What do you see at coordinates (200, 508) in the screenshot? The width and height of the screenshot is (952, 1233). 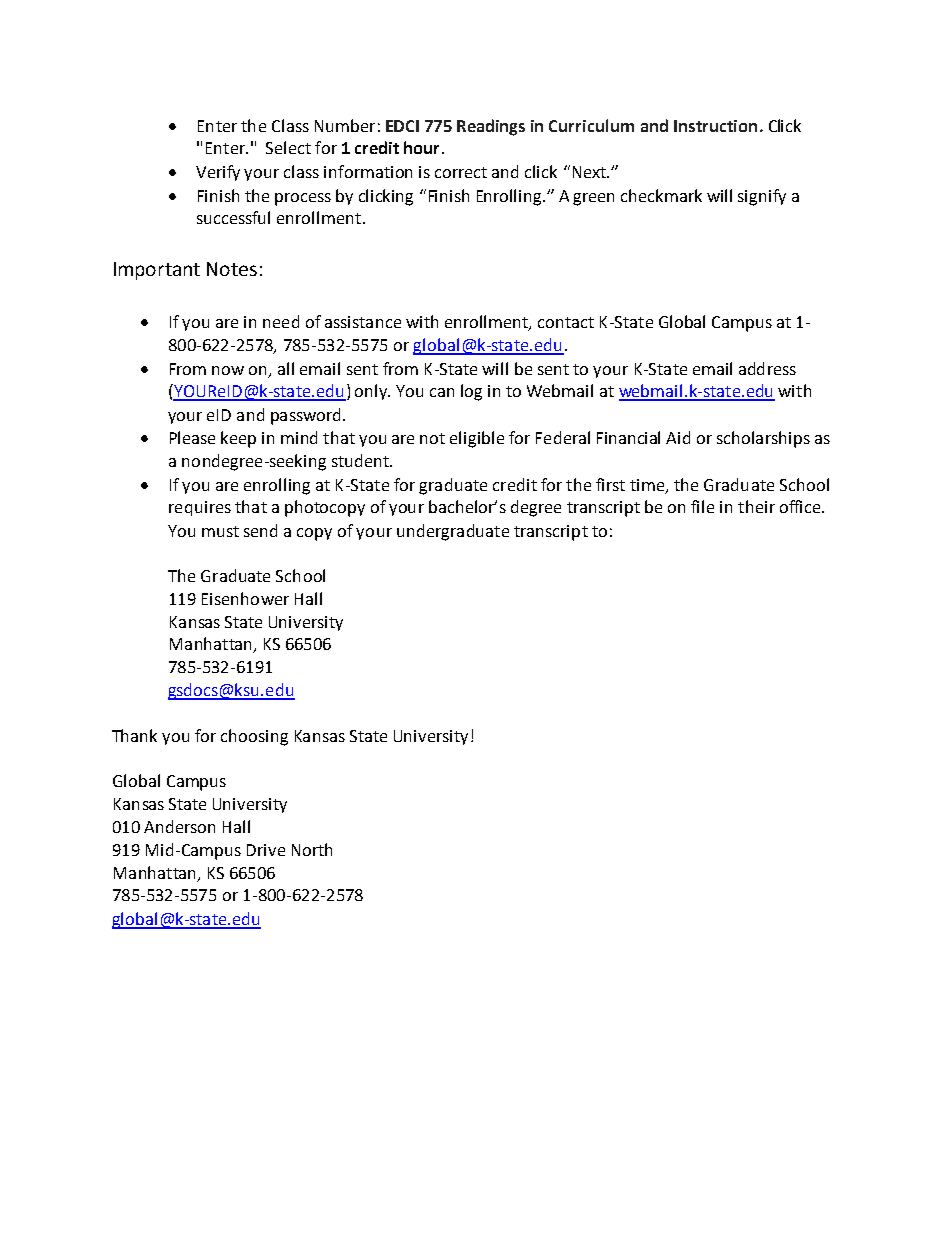 I see `requires` at bounding box center [200, 508].
